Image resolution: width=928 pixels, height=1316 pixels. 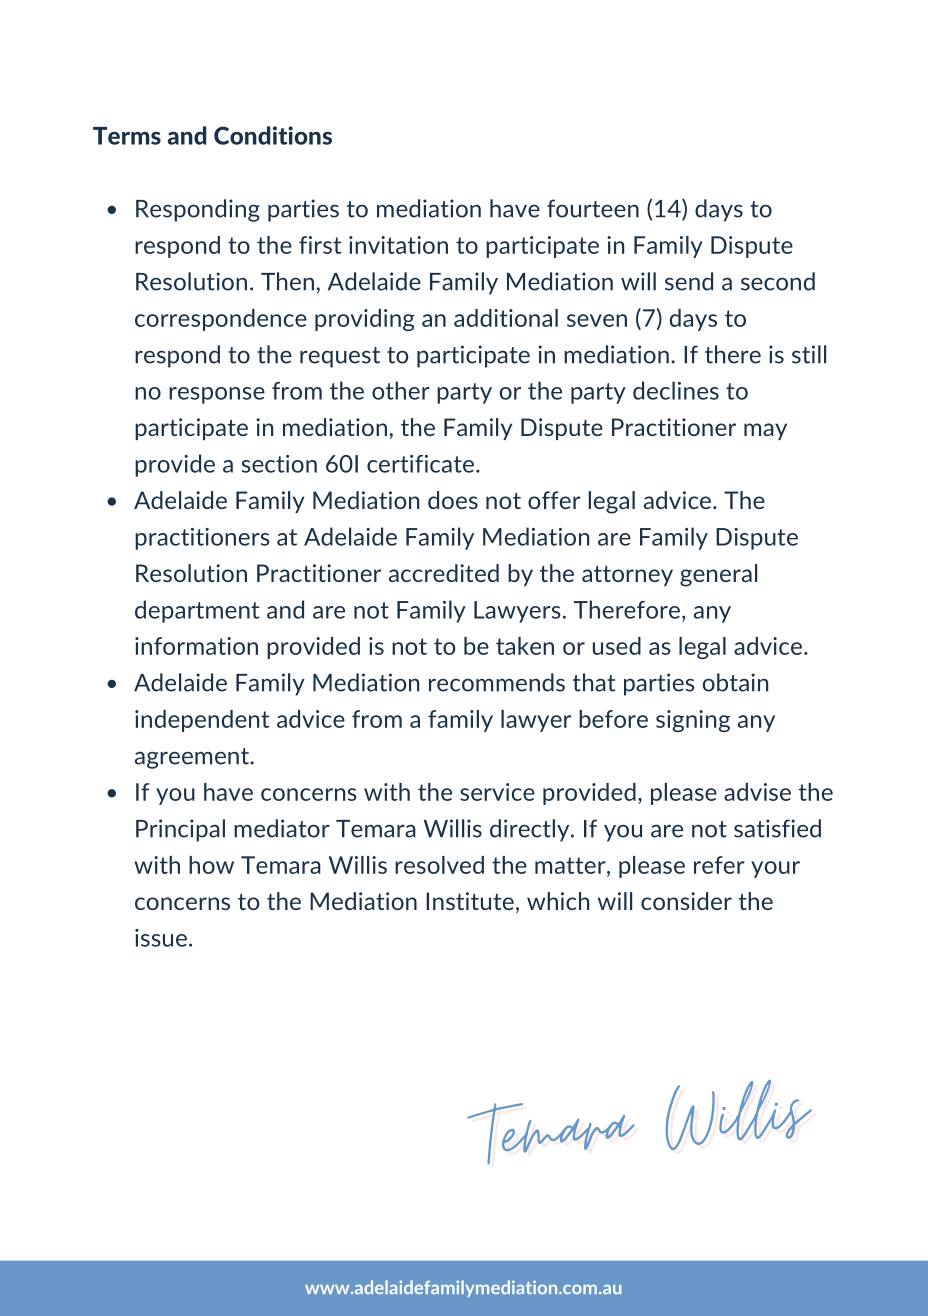 I want to click on does, so click(x=453, y=500).
